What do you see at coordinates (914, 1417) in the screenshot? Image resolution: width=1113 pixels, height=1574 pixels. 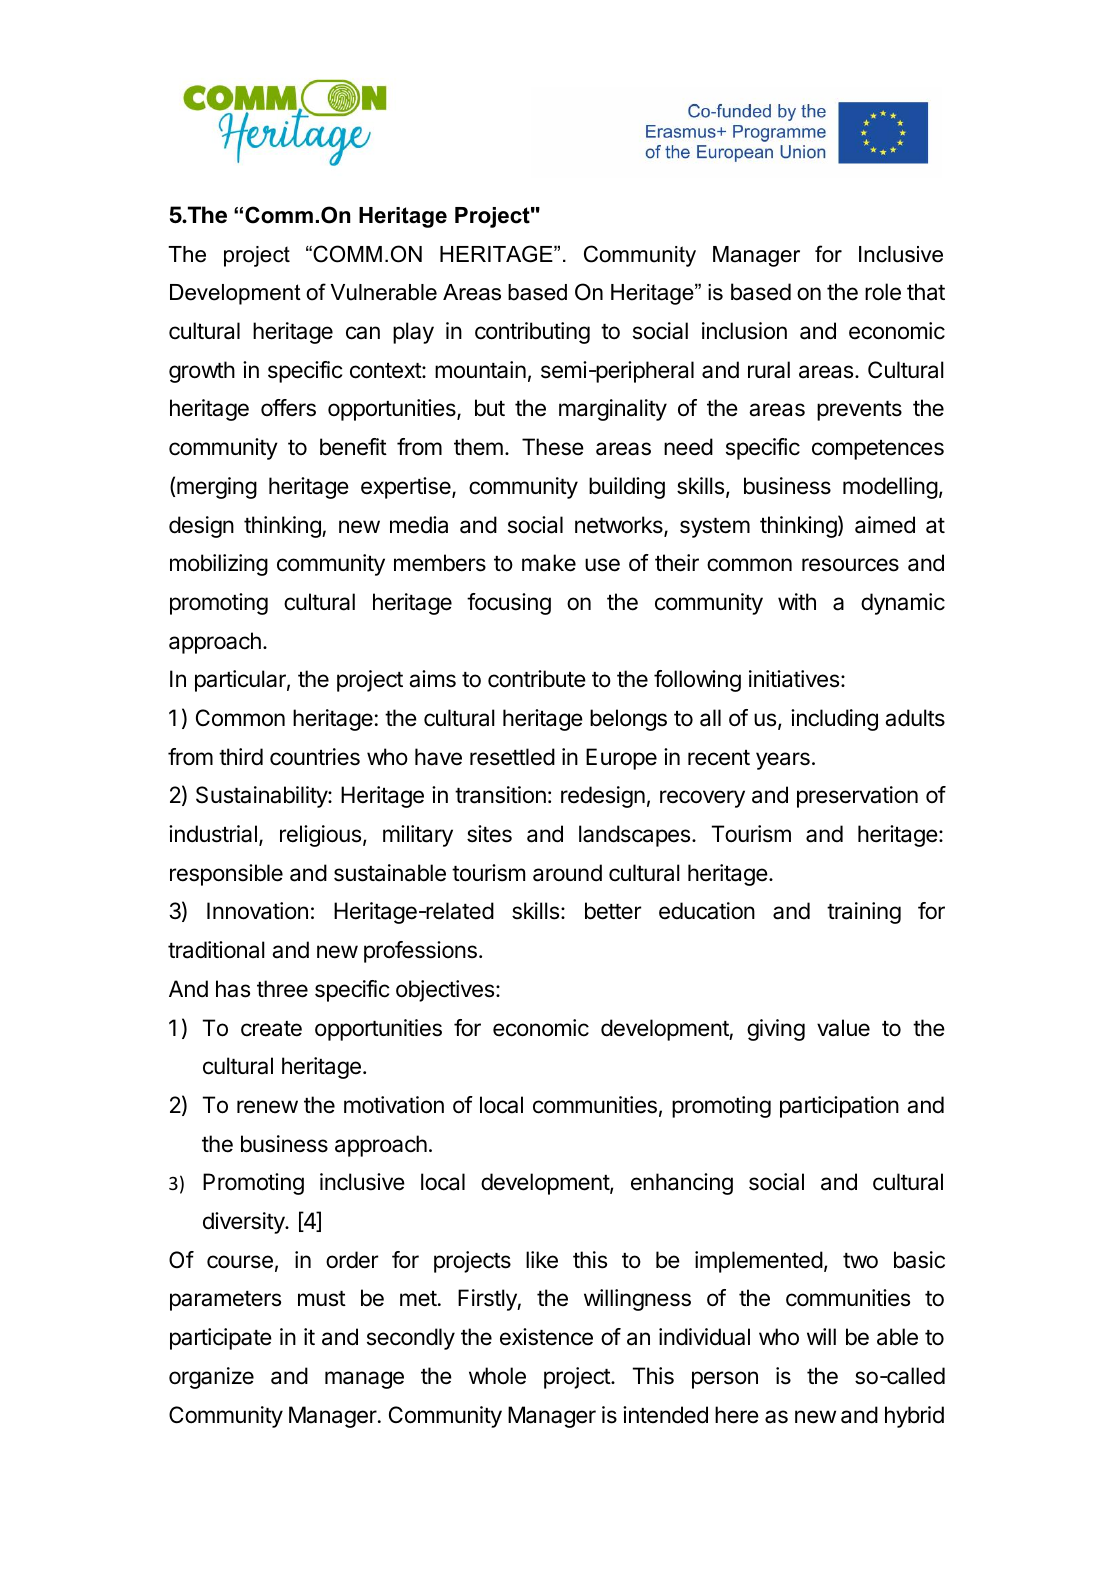 I see `hybrid` at bounding box center [914, 1417].
